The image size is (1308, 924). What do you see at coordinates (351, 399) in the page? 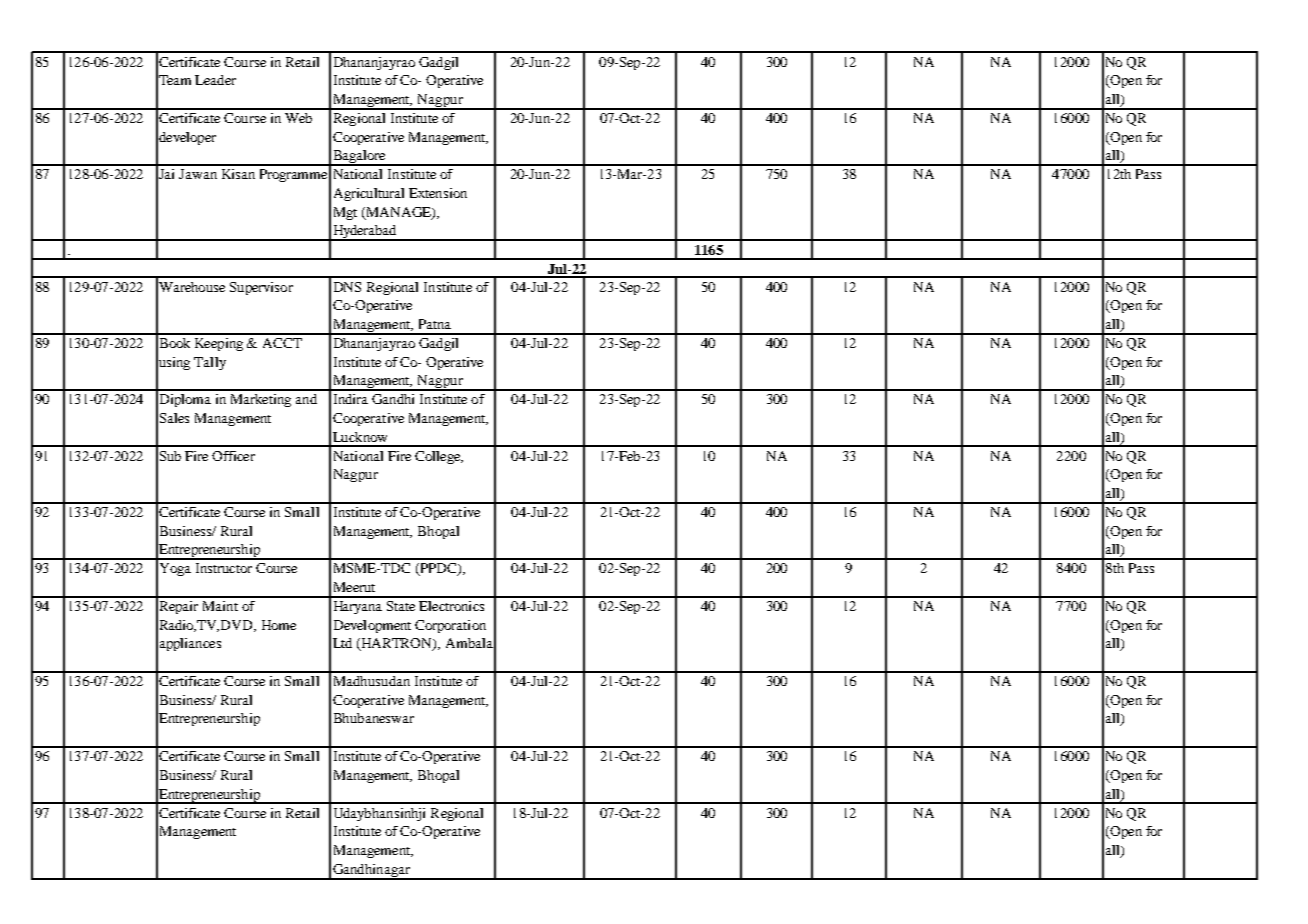
I see `Indira` at bounding box center [351, 399].
